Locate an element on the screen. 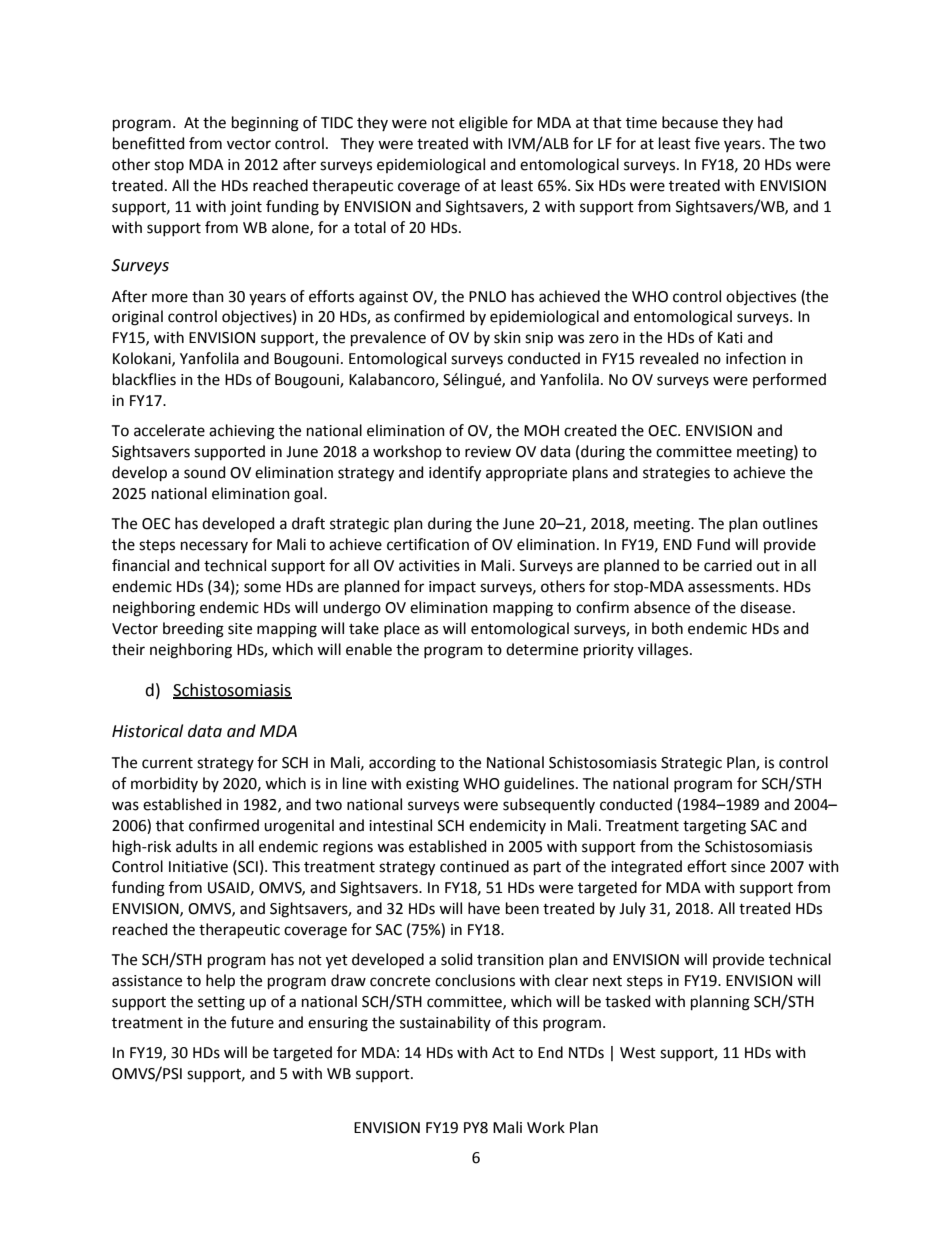 The width and height of the screenshot is (952, 1233). some is located at coordinates (262, 588).
